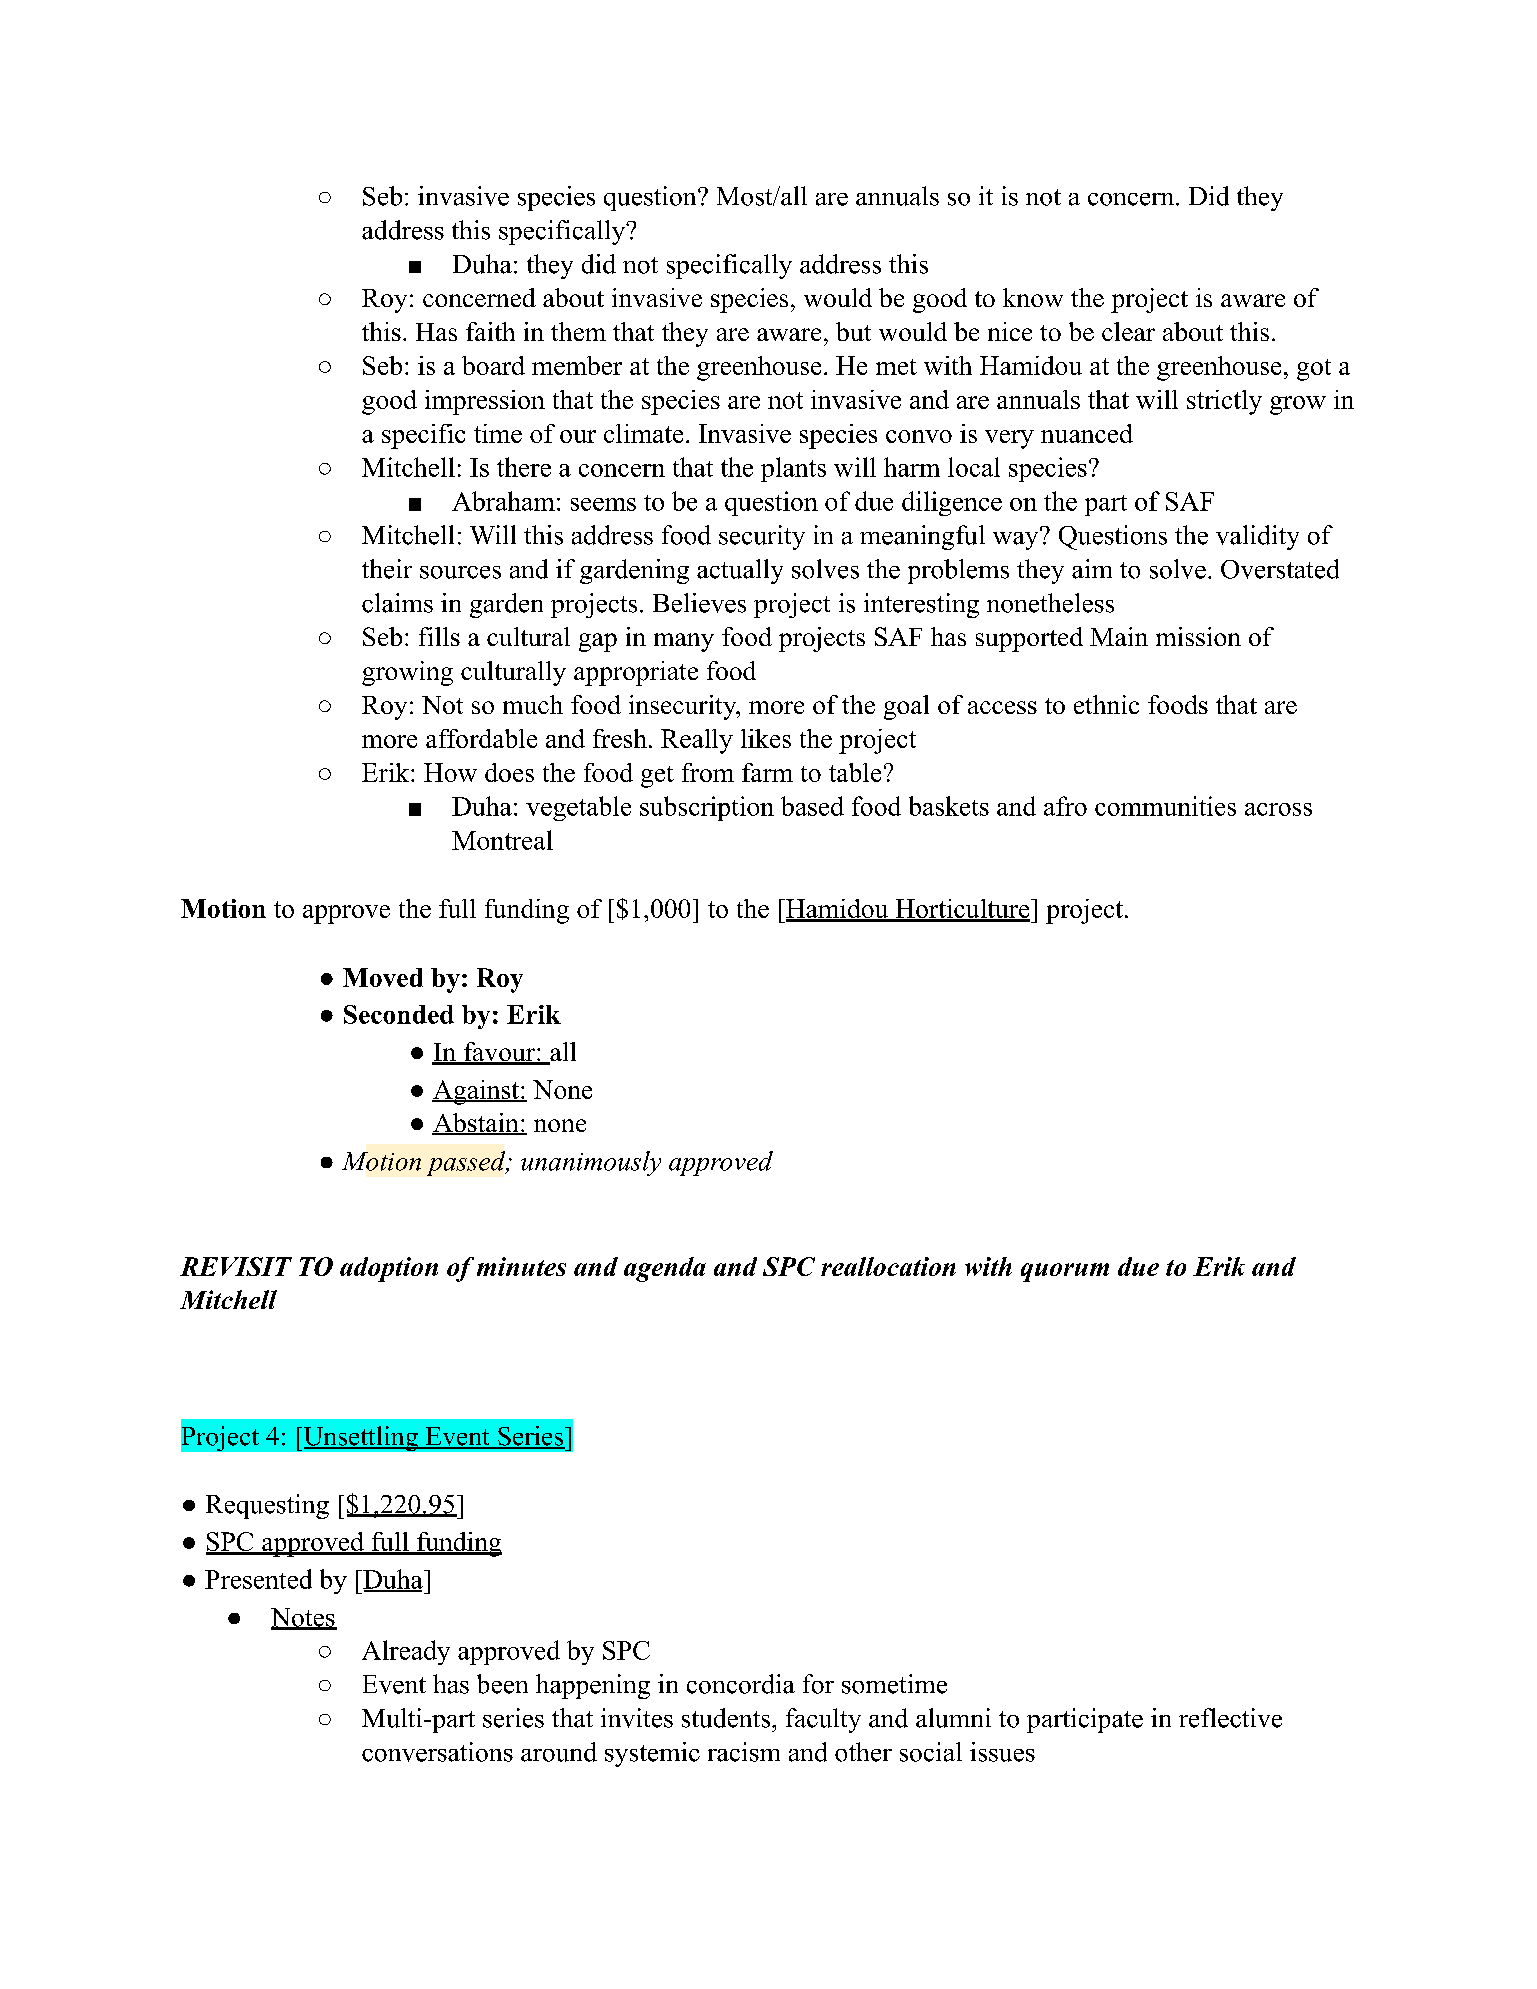  Describe the element at coordinates (853, 331) in the screenshot. I see `but` at that location.
